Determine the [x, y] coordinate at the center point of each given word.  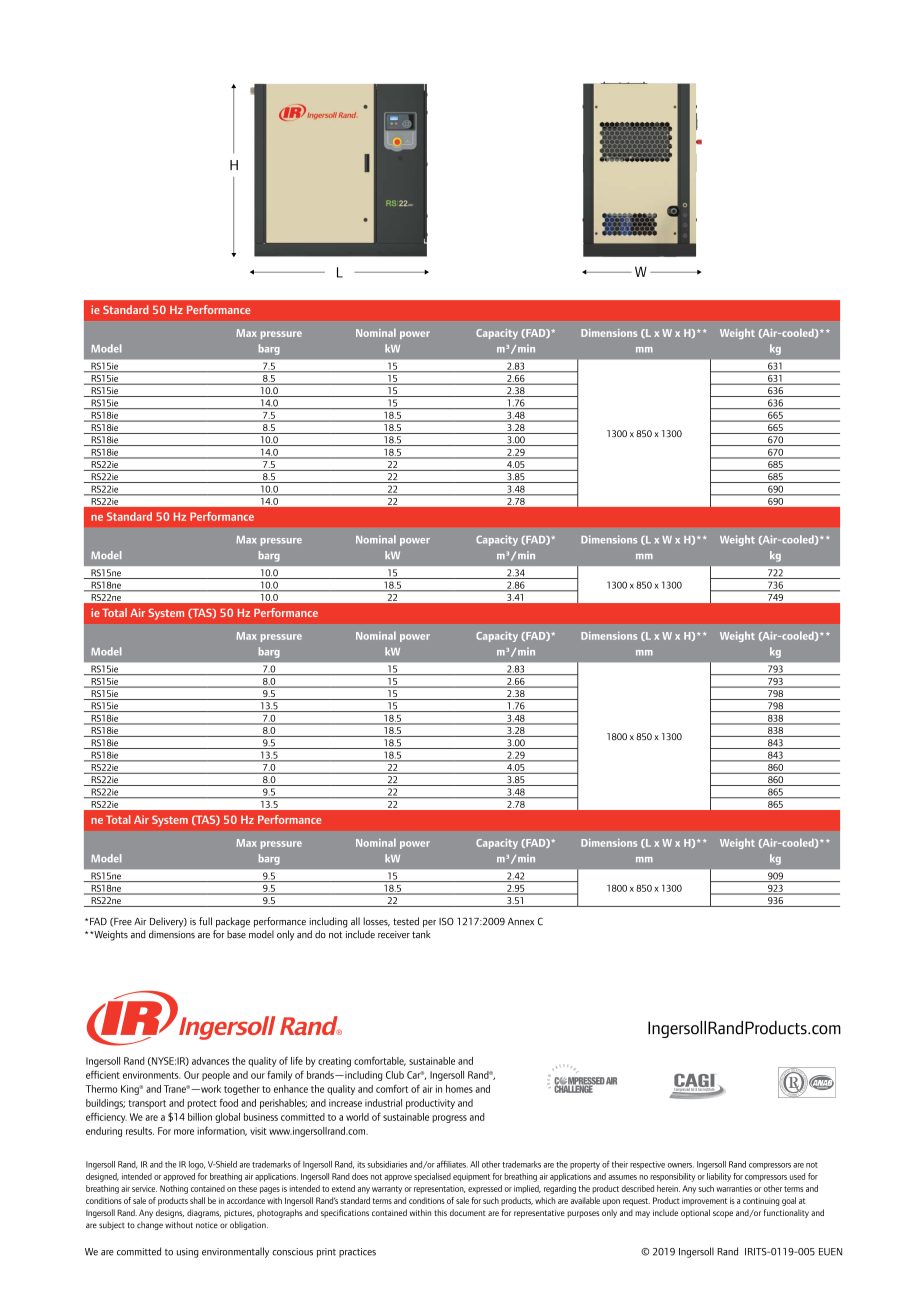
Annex [521, 922]
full [205, 921]
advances [210, 1061]
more [184, 1132]
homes [459, 1089]
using [187, 1253]
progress [449, 1119]
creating [334, 1062]
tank [421, 934]
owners [680, 1165]
